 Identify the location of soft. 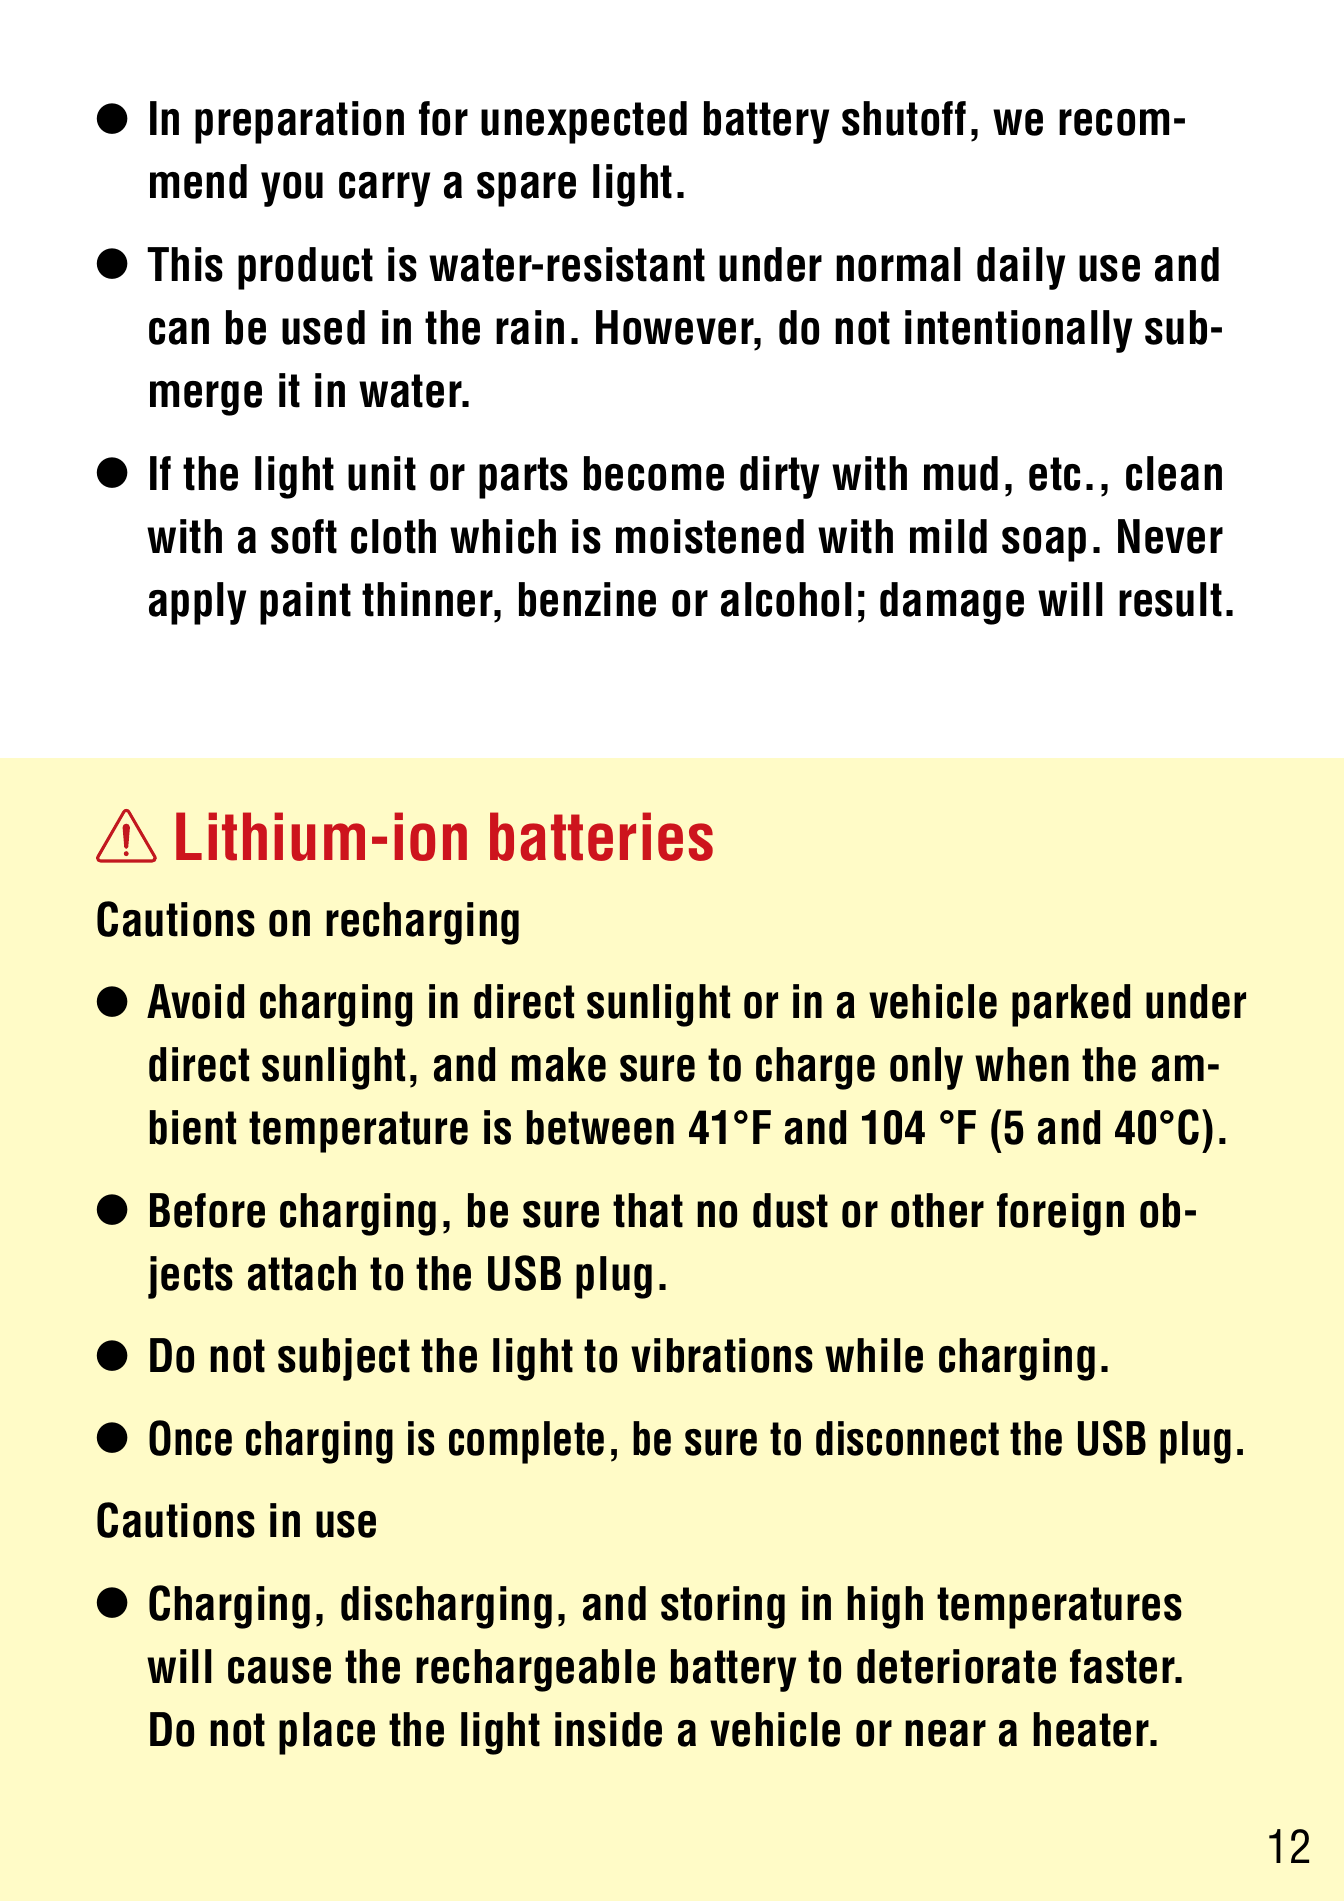
(304, 536).
